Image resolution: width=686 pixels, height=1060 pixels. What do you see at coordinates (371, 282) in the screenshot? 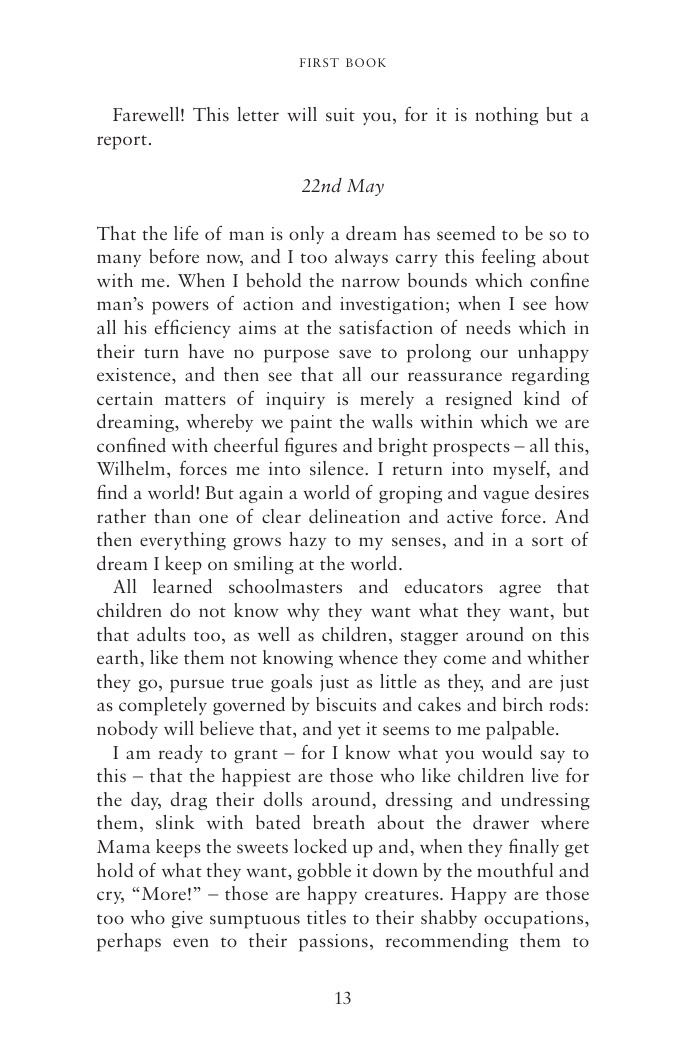
I see `narrow` at bounding box center [371, 282].
